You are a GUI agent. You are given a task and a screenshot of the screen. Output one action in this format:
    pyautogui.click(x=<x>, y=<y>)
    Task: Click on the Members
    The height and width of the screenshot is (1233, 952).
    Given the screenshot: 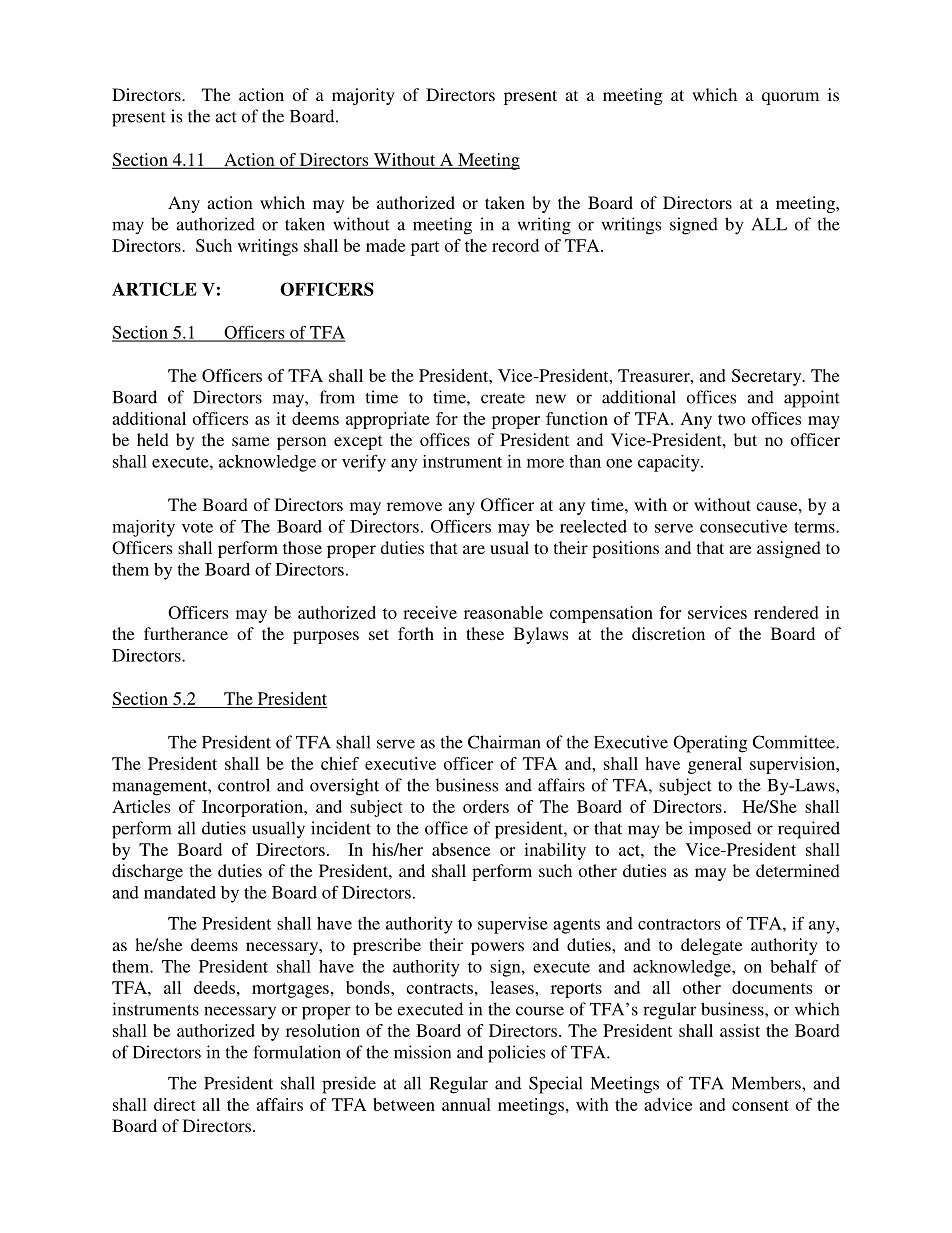 What is the action you would take?
    pyautogui.click(x=767, y=1083)
